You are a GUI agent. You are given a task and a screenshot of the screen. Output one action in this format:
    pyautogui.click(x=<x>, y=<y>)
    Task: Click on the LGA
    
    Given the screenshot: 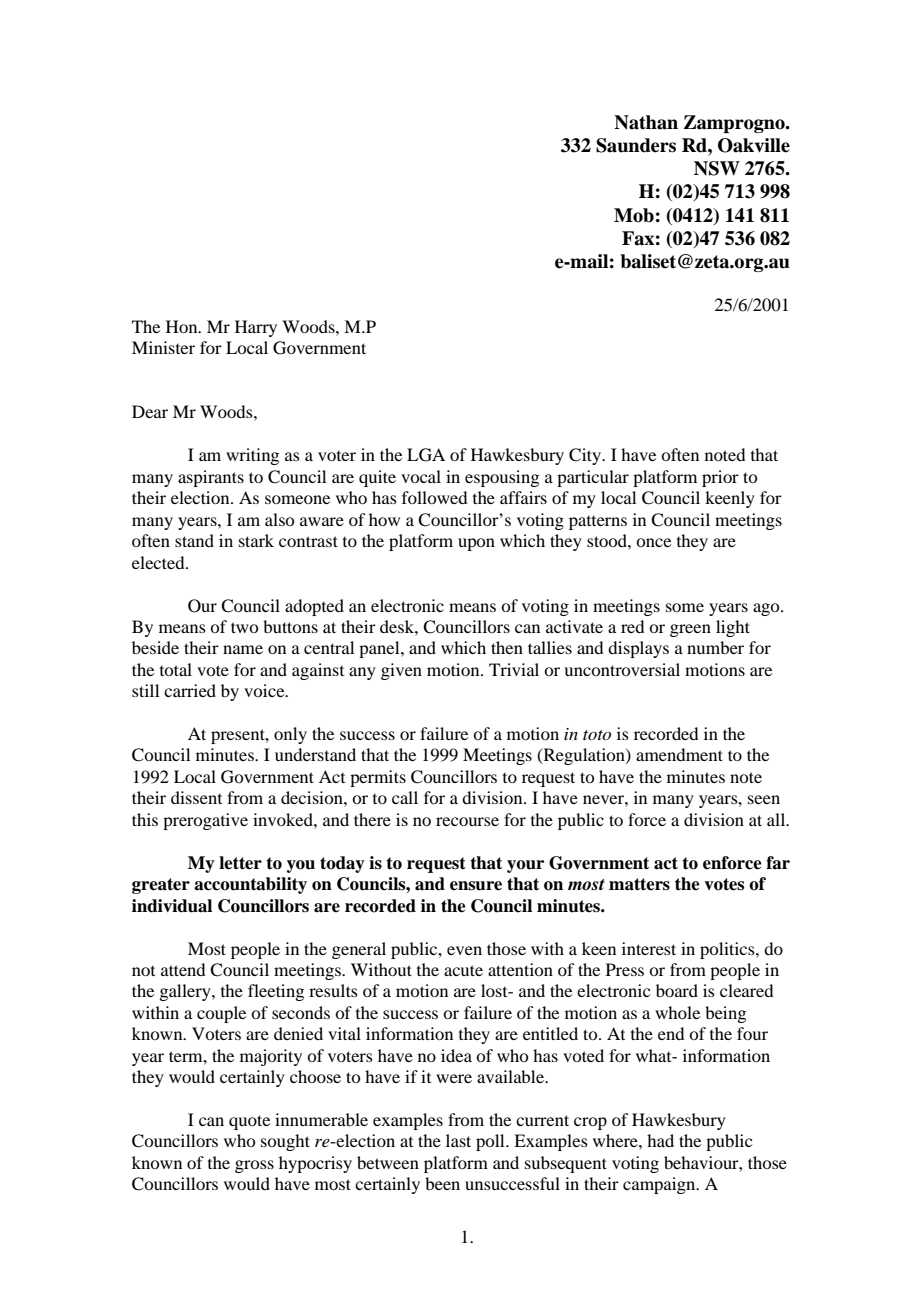 What is the action you would take?
    pyautogui.click(x=426, y=455)
